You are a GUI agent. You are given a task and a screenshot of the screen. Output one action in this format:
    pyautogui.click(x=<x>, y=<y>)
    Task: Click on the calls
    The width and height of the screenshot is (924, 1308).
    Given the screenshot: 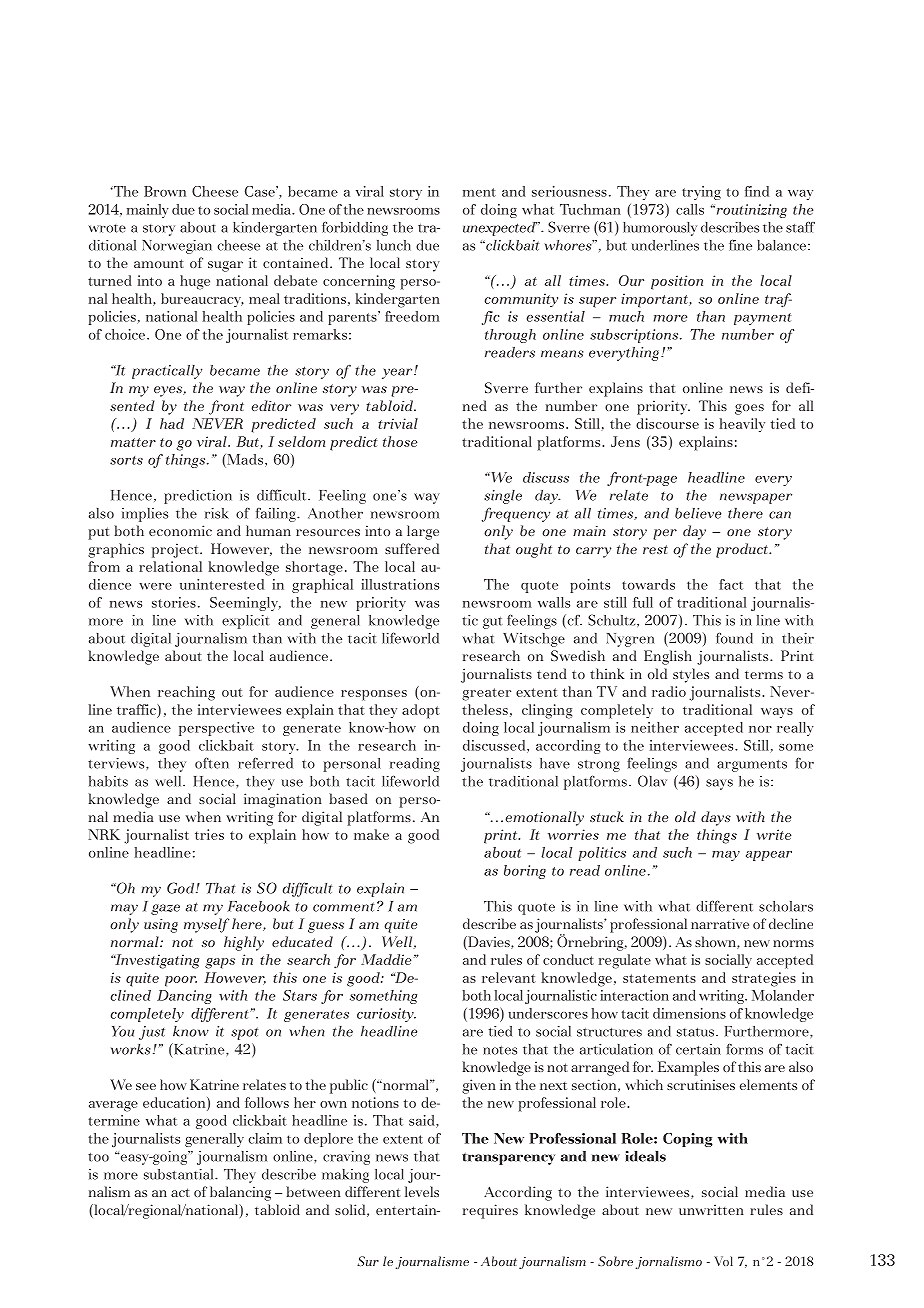 What is the action you would take?
    pyautogui.click(x=690, y=209)
